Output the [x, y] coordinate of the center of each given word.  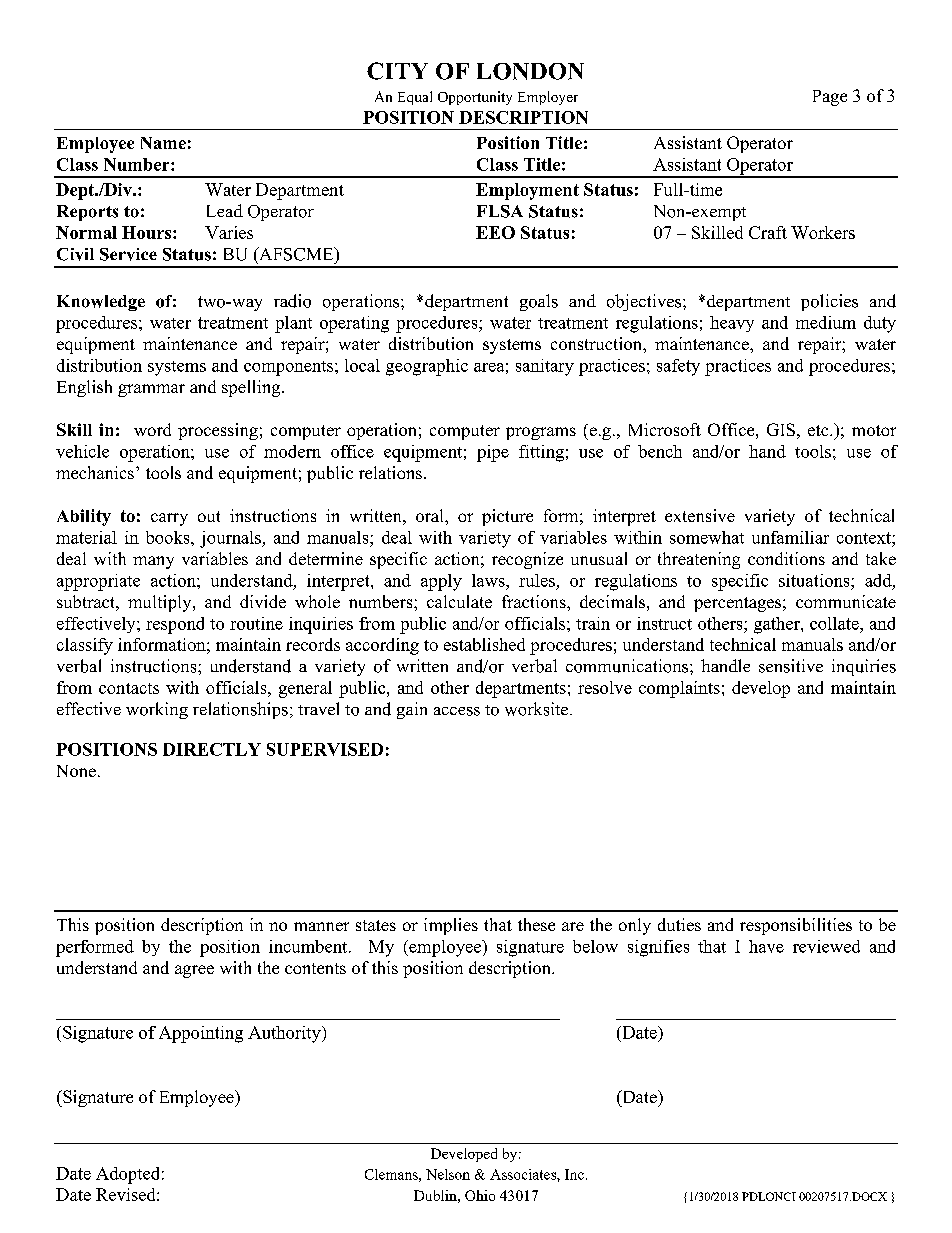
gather [778, 625]
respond [175, 625]
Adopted [127, 1175]
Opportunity [475, 98]
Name [163, 143]
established [484, 644]
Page [830, 98]
